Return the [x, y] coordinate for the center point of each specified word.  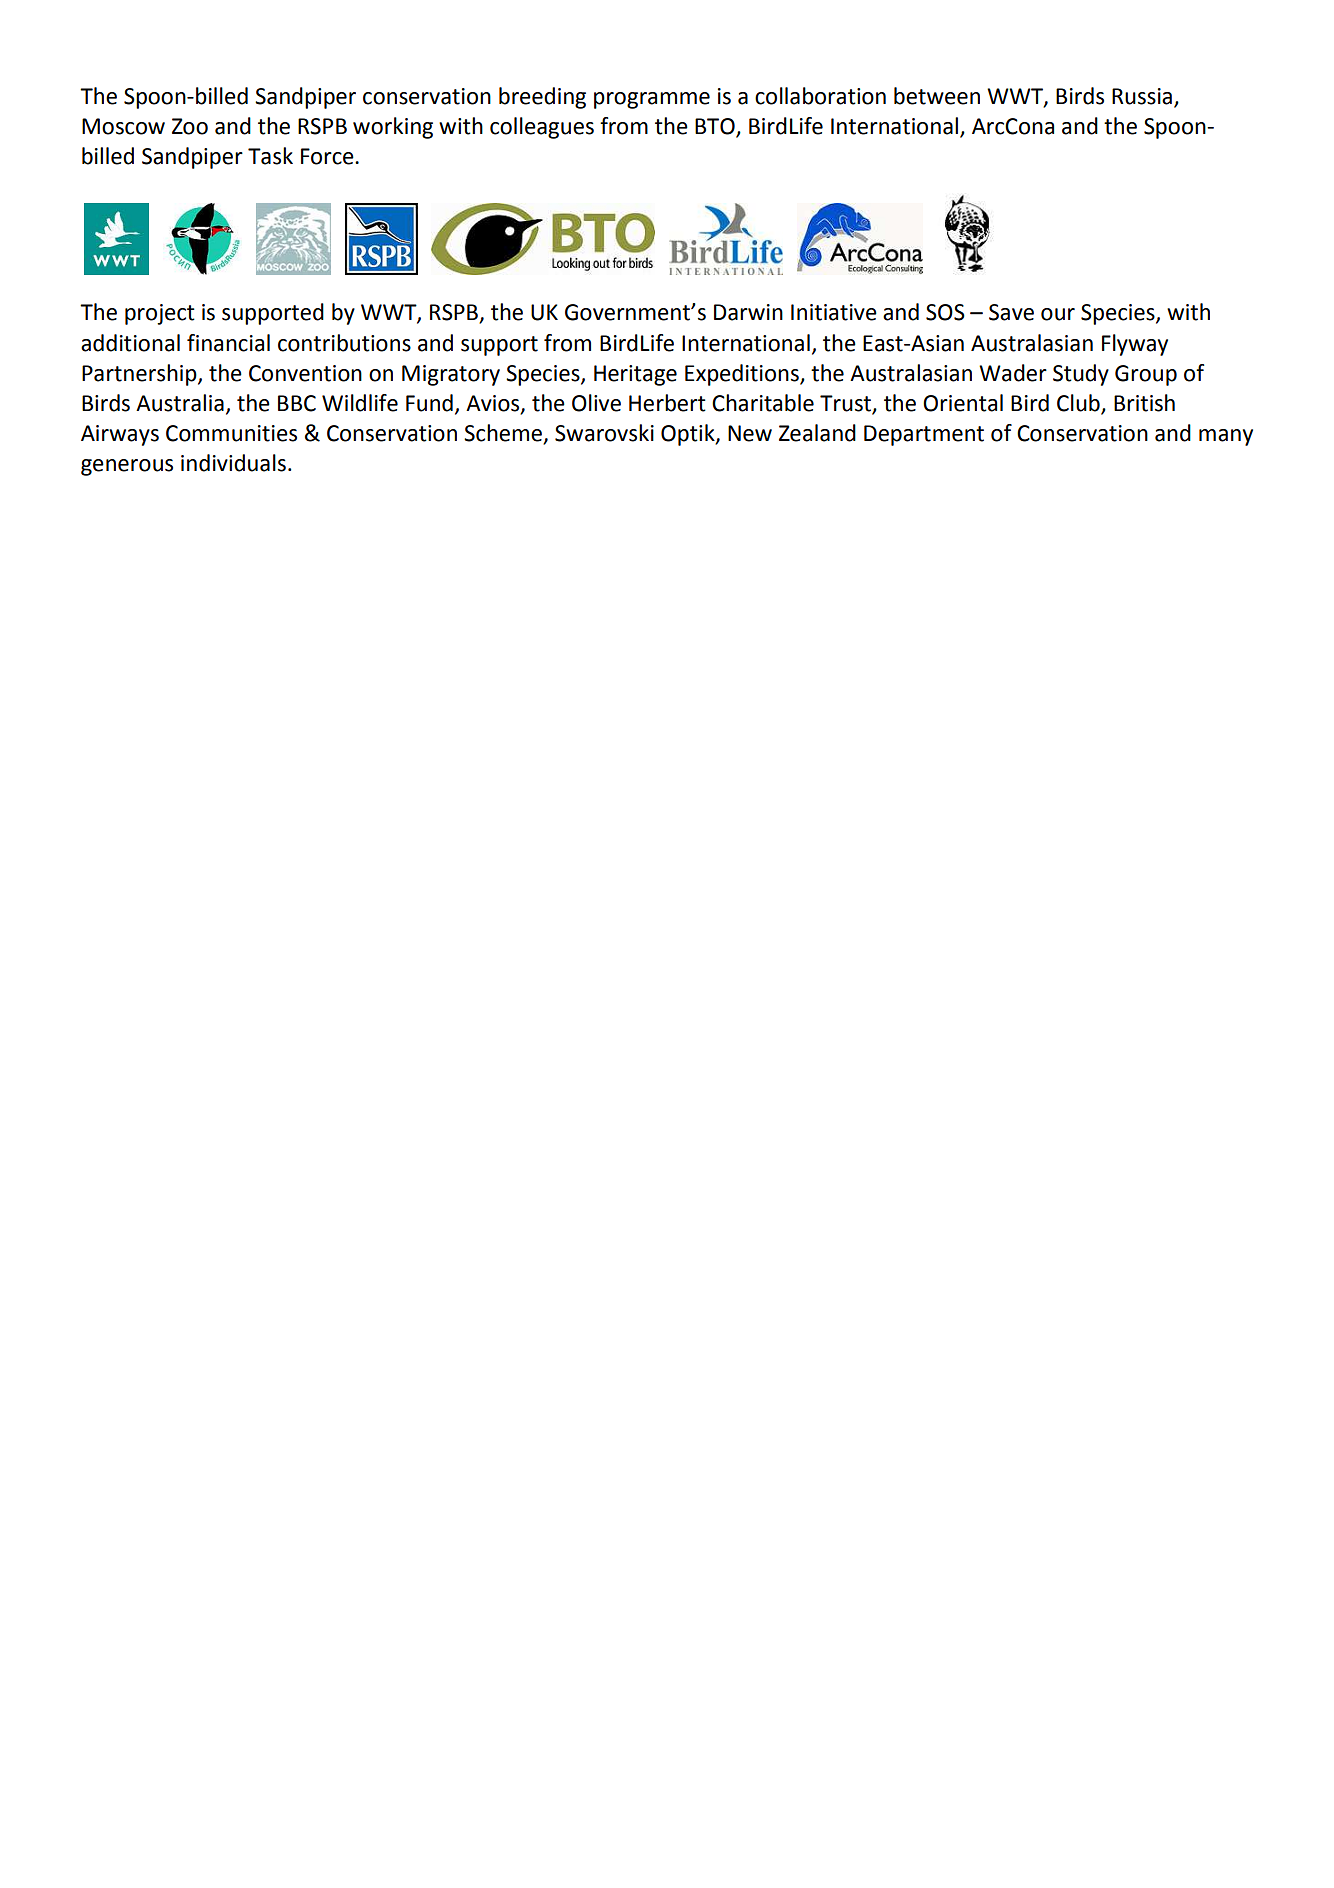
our [1058, 314]
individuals [233, 463]
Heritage [635, 375]
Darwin [748, 312]
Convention [305, 373]
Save [1011, 312]
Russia [1143, 97]
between [937, 96]
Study [1081, 375]
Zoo [190, 126]
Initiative [834, 312]
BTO [716, 127]
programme [652, 100]
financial [228, 343]
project [160, 314]
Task [270, 156]
